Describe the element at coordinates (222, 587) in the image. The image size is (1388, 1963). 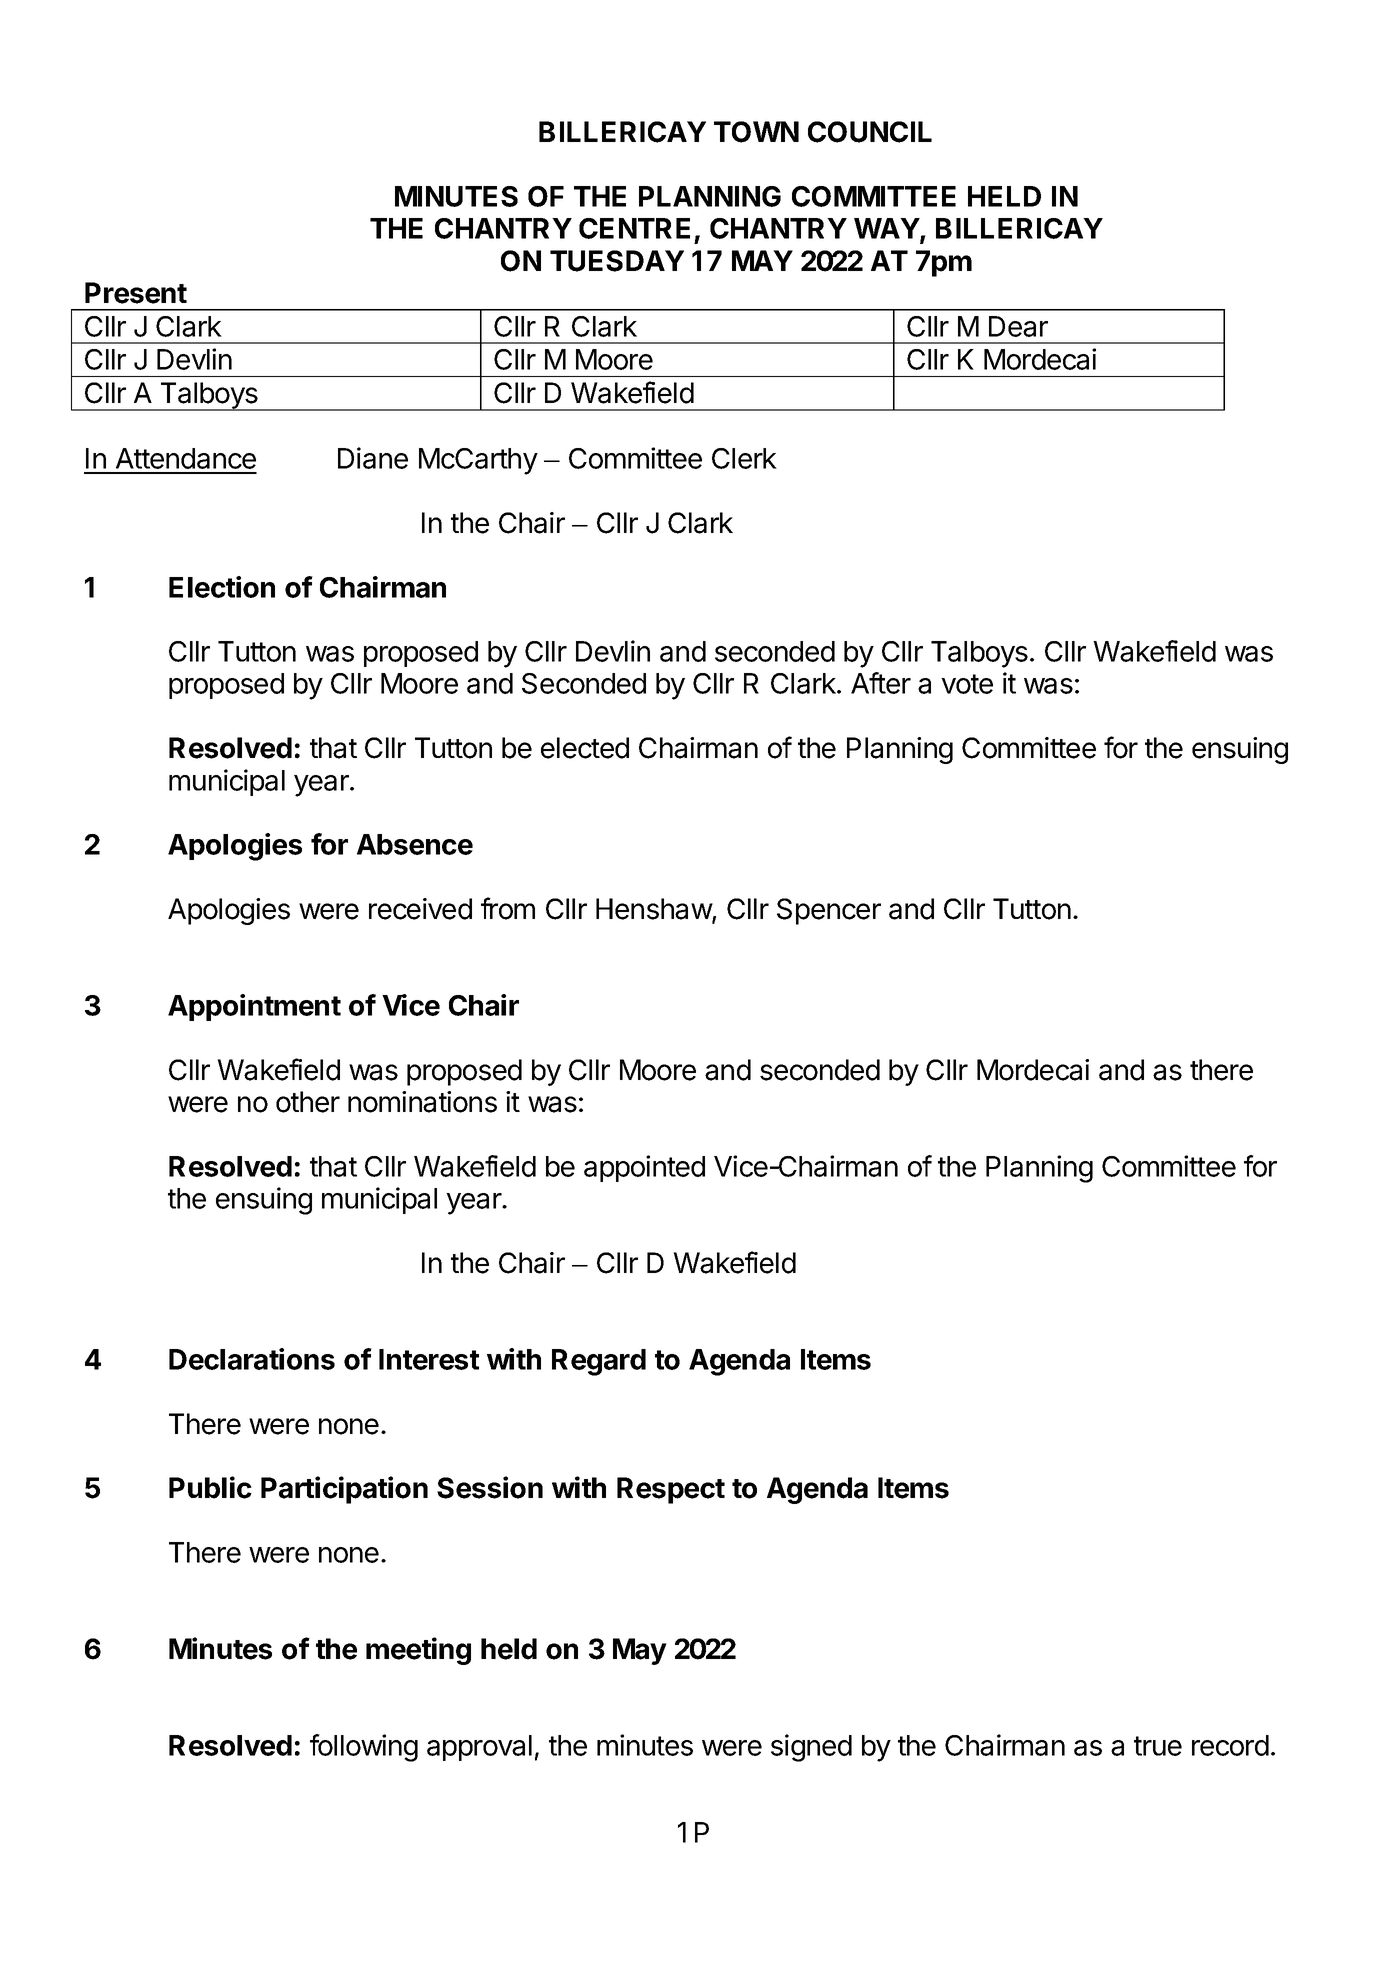
I see `Election` at that location.
